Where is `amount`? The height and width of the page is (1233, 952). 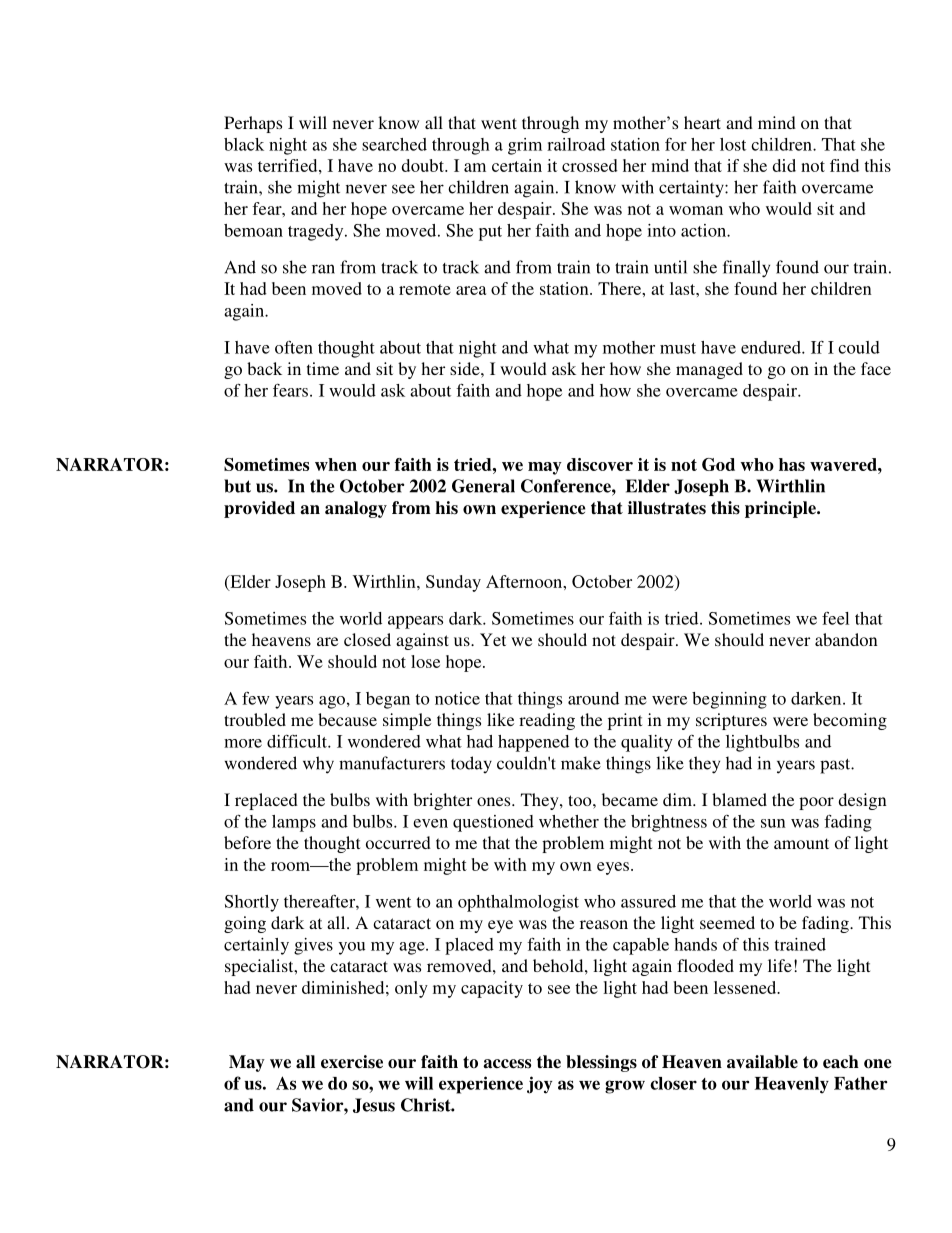
amount is located at coordinates (801, 843).
